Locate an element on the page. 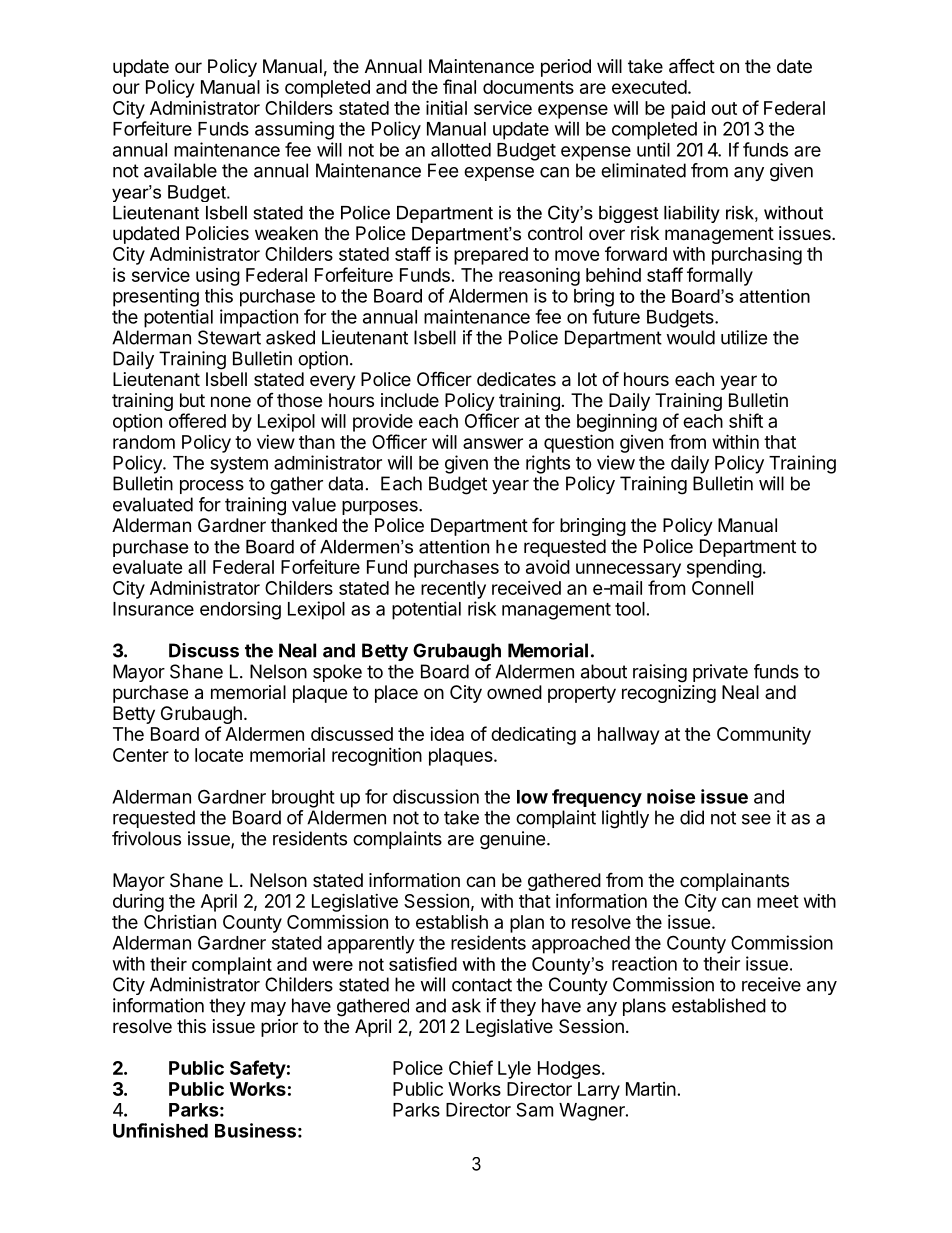  Safety is located at coordinates (258, 1069).
